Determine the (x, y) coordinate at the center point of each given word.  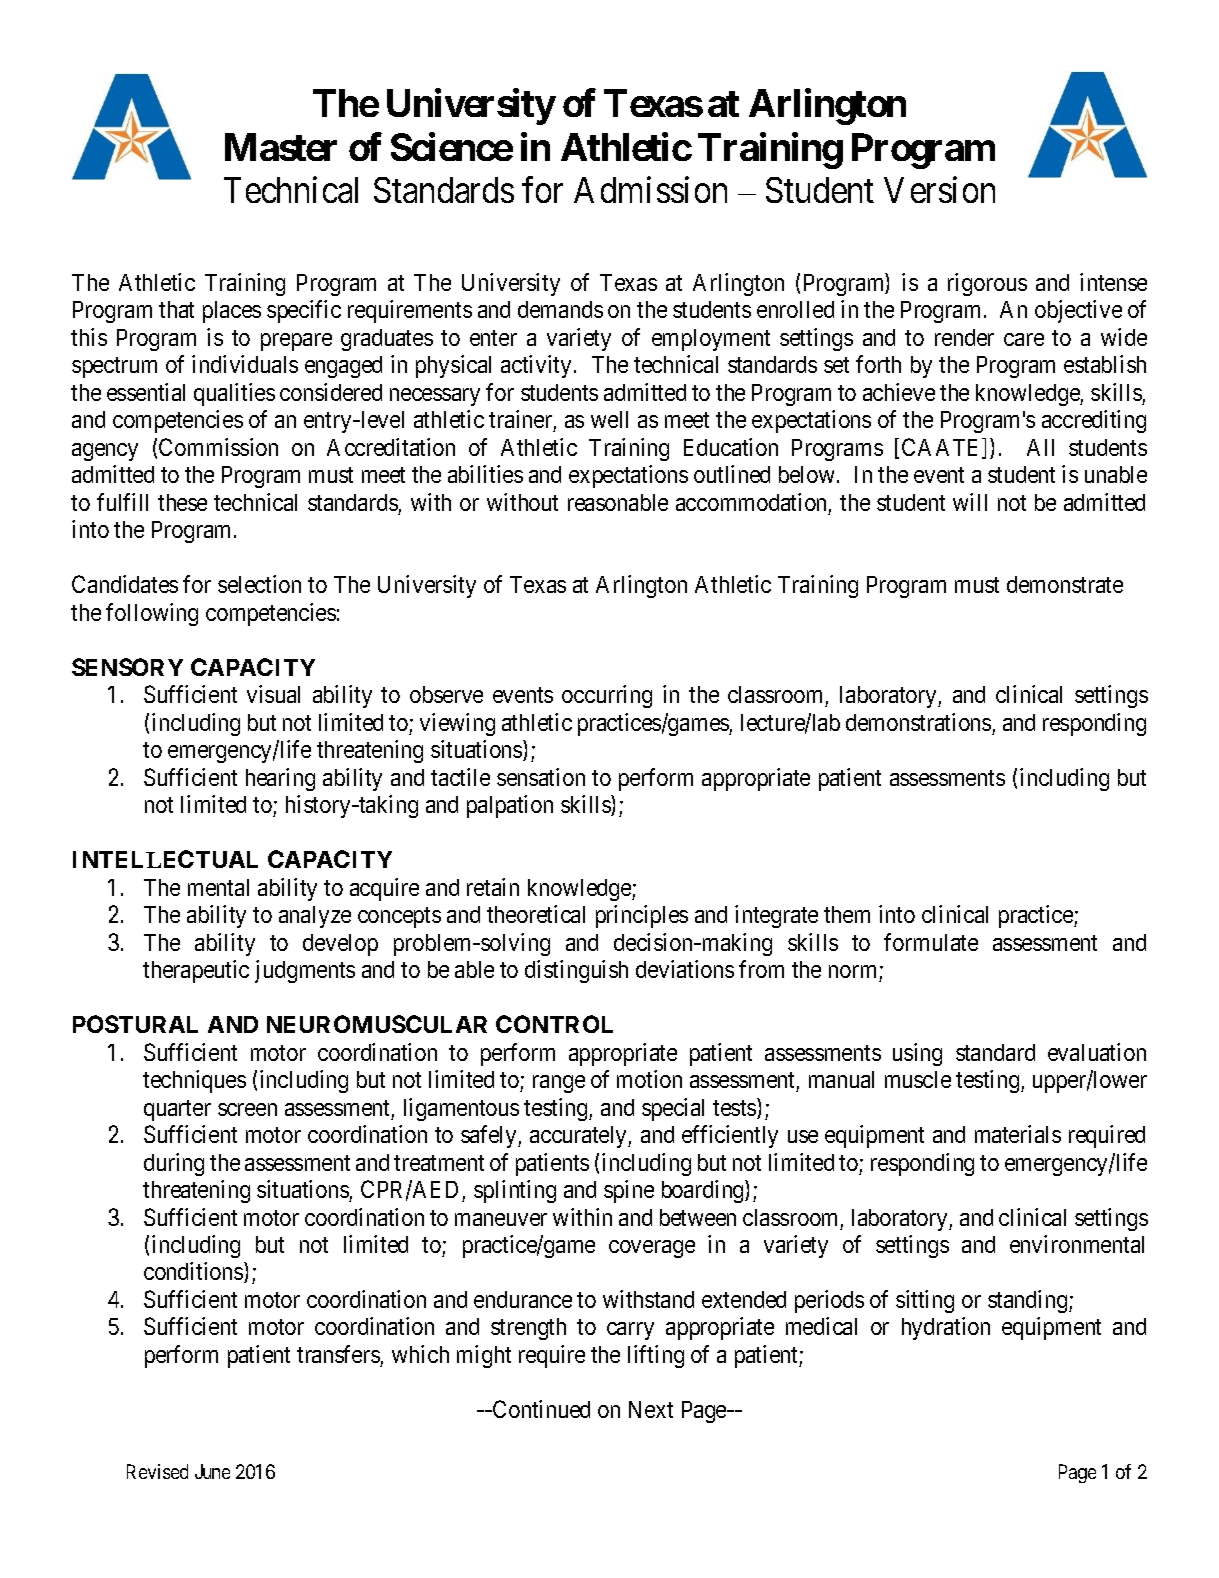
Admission (650, 189)
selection (259, 584)
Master (281, 147)
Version (939, 189)
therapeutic (196, 971)
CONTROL (554, 1024)
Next (651, 1409)
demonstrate (1065, 584)
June (212, 1471)
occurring (607, 696)
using (917, 1054)
